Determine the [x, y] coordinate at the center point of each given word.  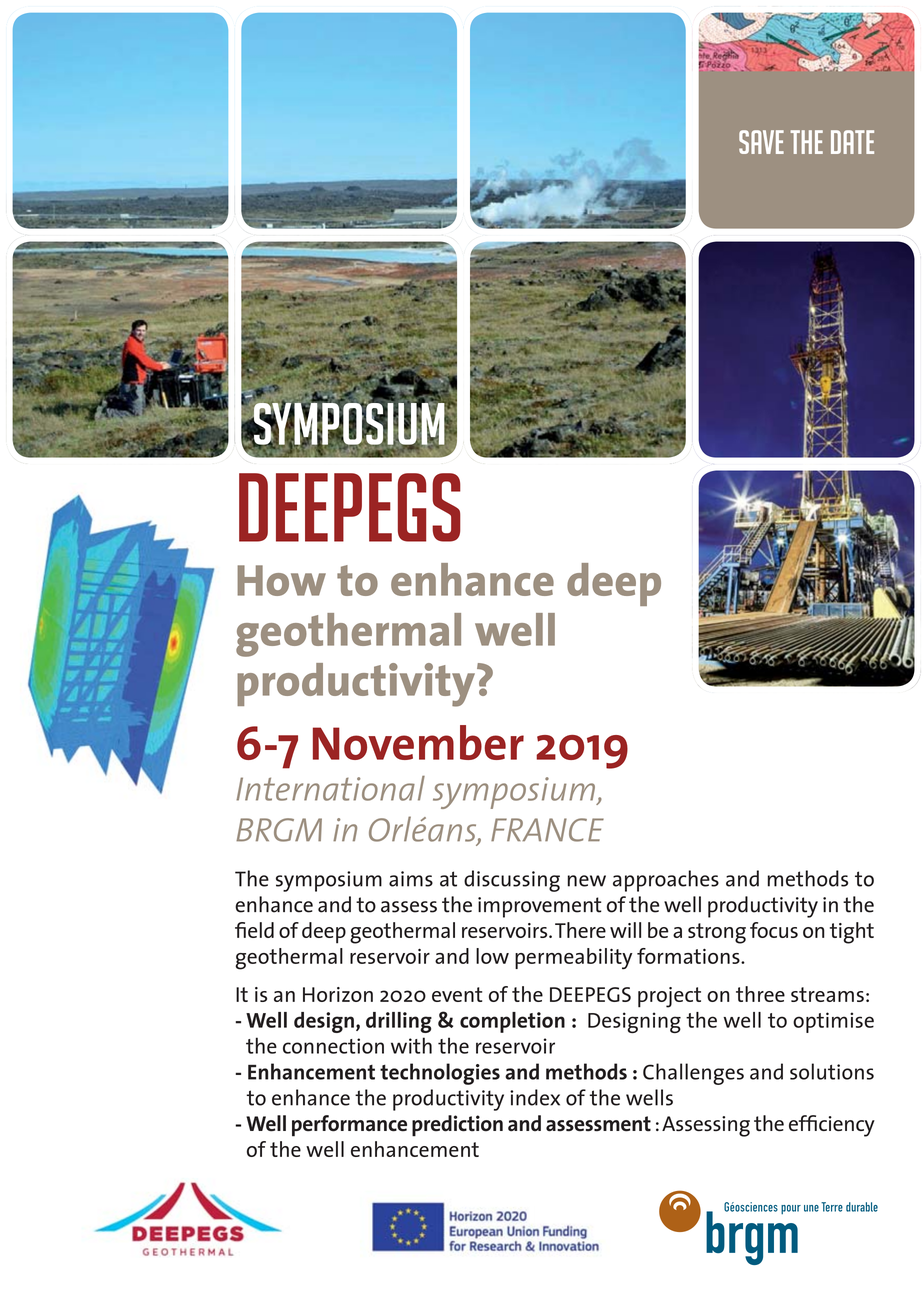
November [418, 742]
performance [349, 1126]
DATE [852, 142]
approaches [666, 881]
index [535, 1097]
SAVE [761, 142]
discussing [512, 881]
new [587, 881]
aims [411, 879]
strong [717, 933]
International [330, 788]
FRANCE [547, 830]
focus [774, 930]
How [281, 580]
